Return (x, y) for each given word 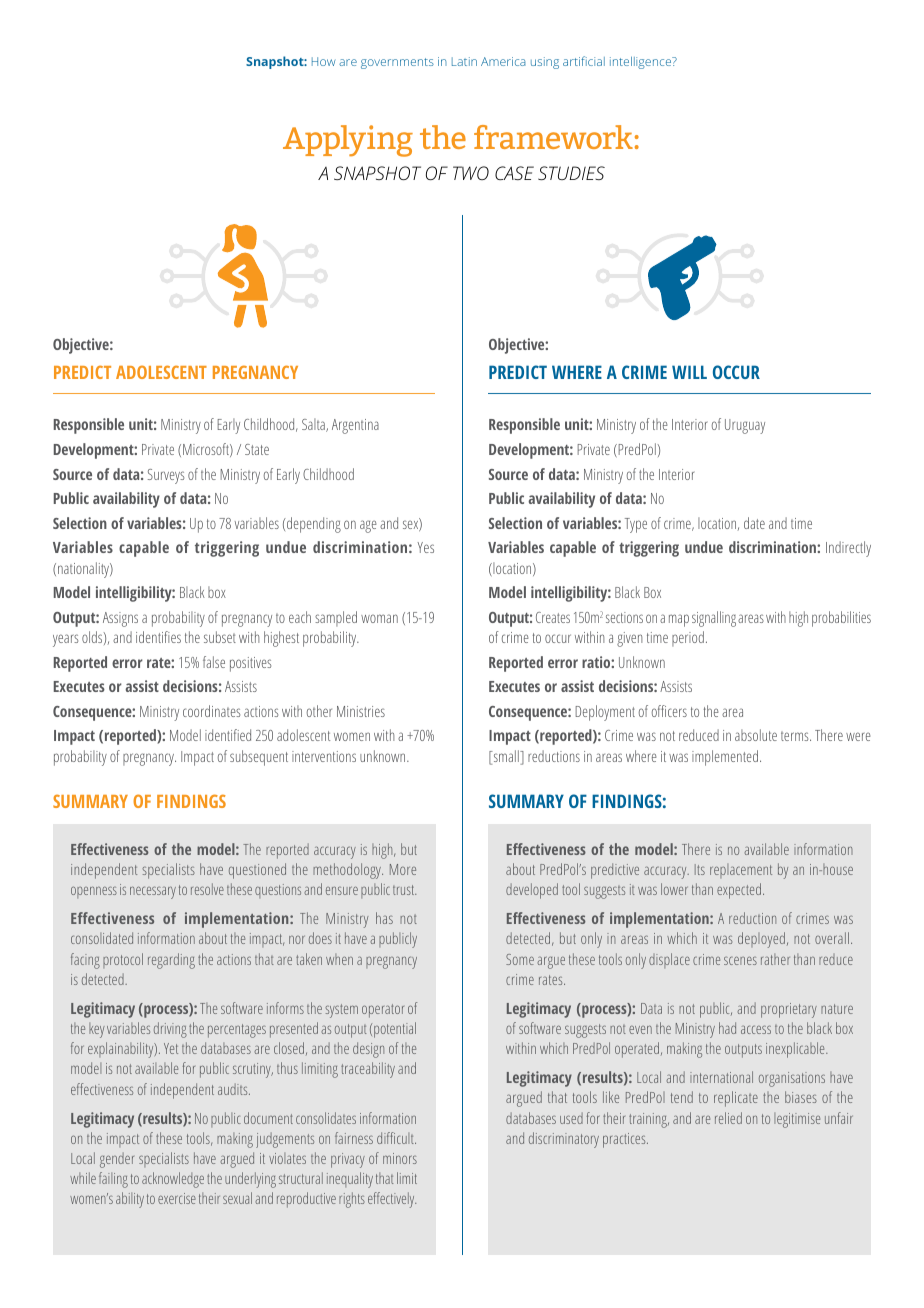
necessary (153, 892)
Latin (464, 61)
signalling (714, 619)
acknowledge (173, 1180)
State (257, 449)
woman (379, 618)
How (323, 61)
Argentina (355, 426)
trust (404, 890)
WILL (689, 372)
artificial (584, 61)
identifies (158, 637)
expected (739, 891)
